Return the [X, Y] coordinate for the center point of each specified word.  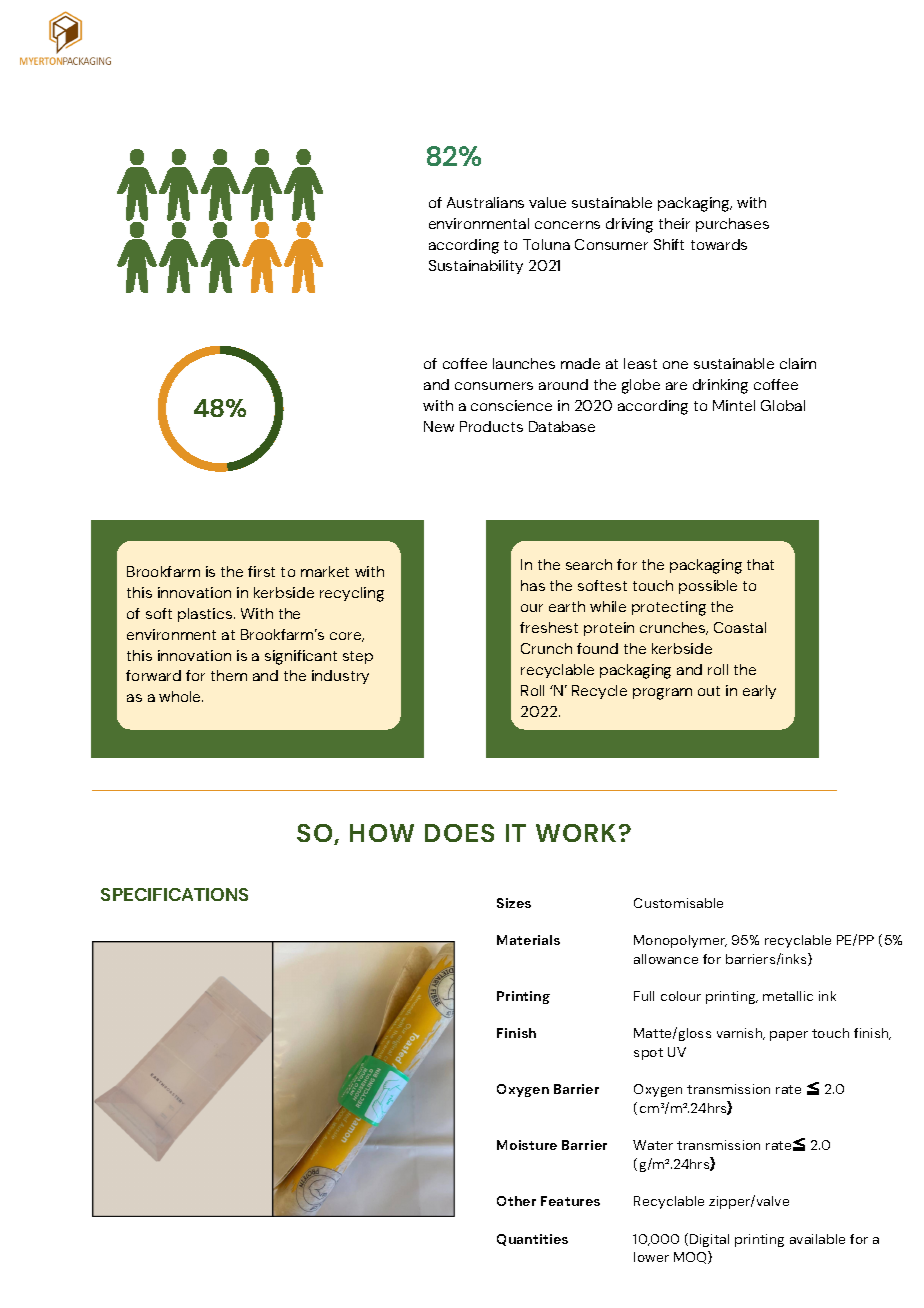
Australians [485, 202]
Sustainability [476, 267]
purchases [732, 225]
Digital [709, 1240]
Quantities [532, 1240]
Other [516, 1201]
